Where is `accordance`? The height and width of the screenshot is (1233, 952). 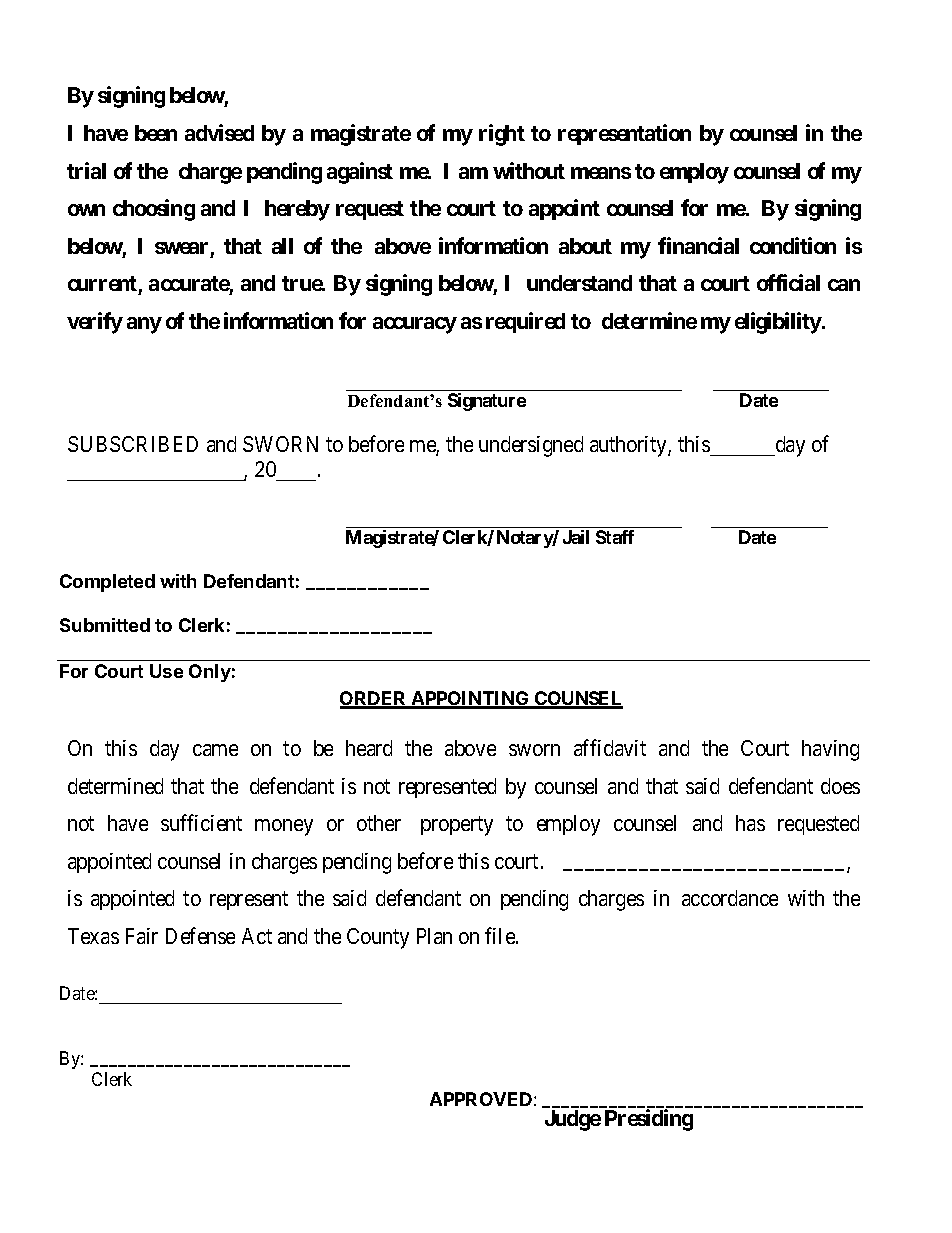 accordance is located at coordinates (730, 898).
